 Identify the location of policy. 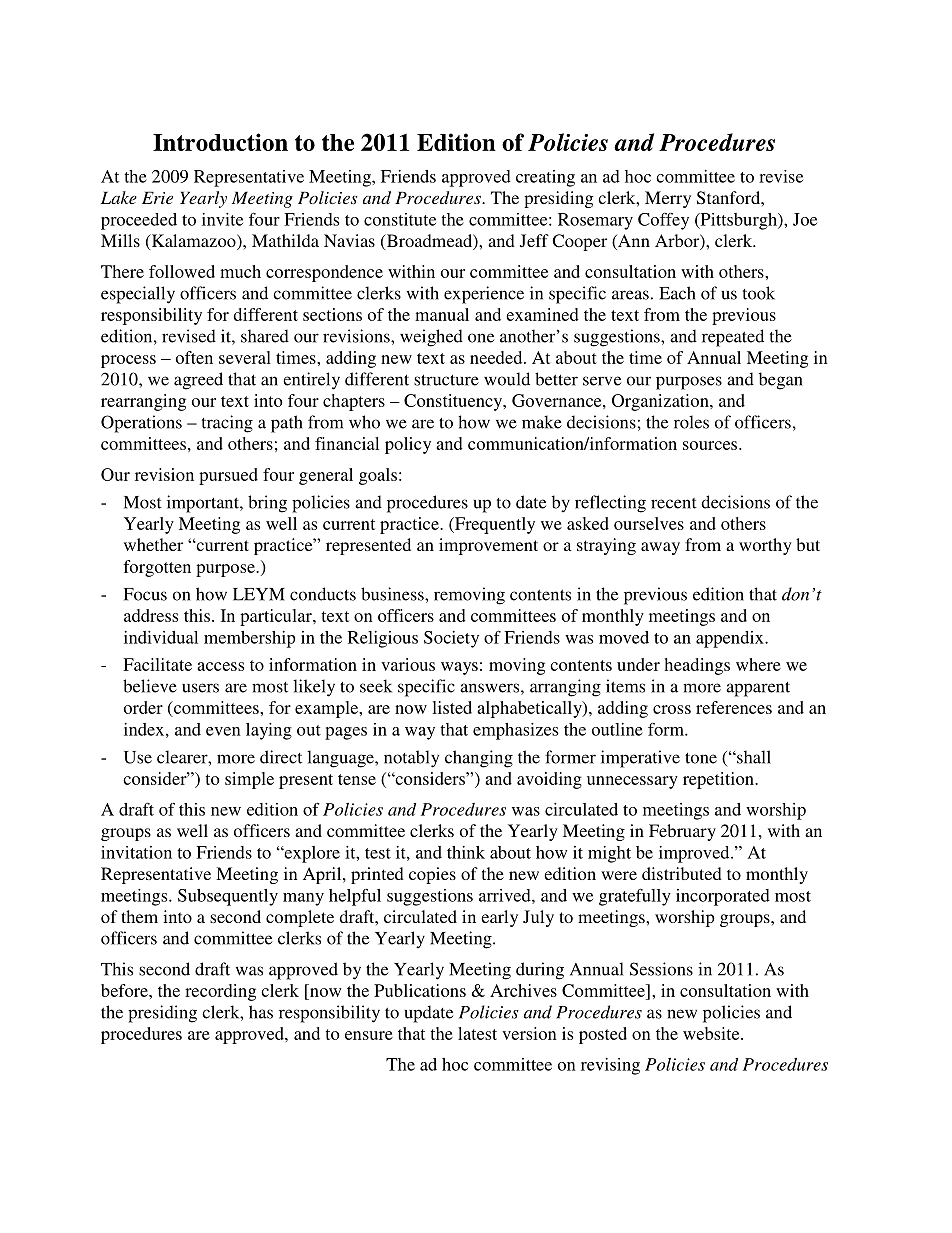
(408, 445).
